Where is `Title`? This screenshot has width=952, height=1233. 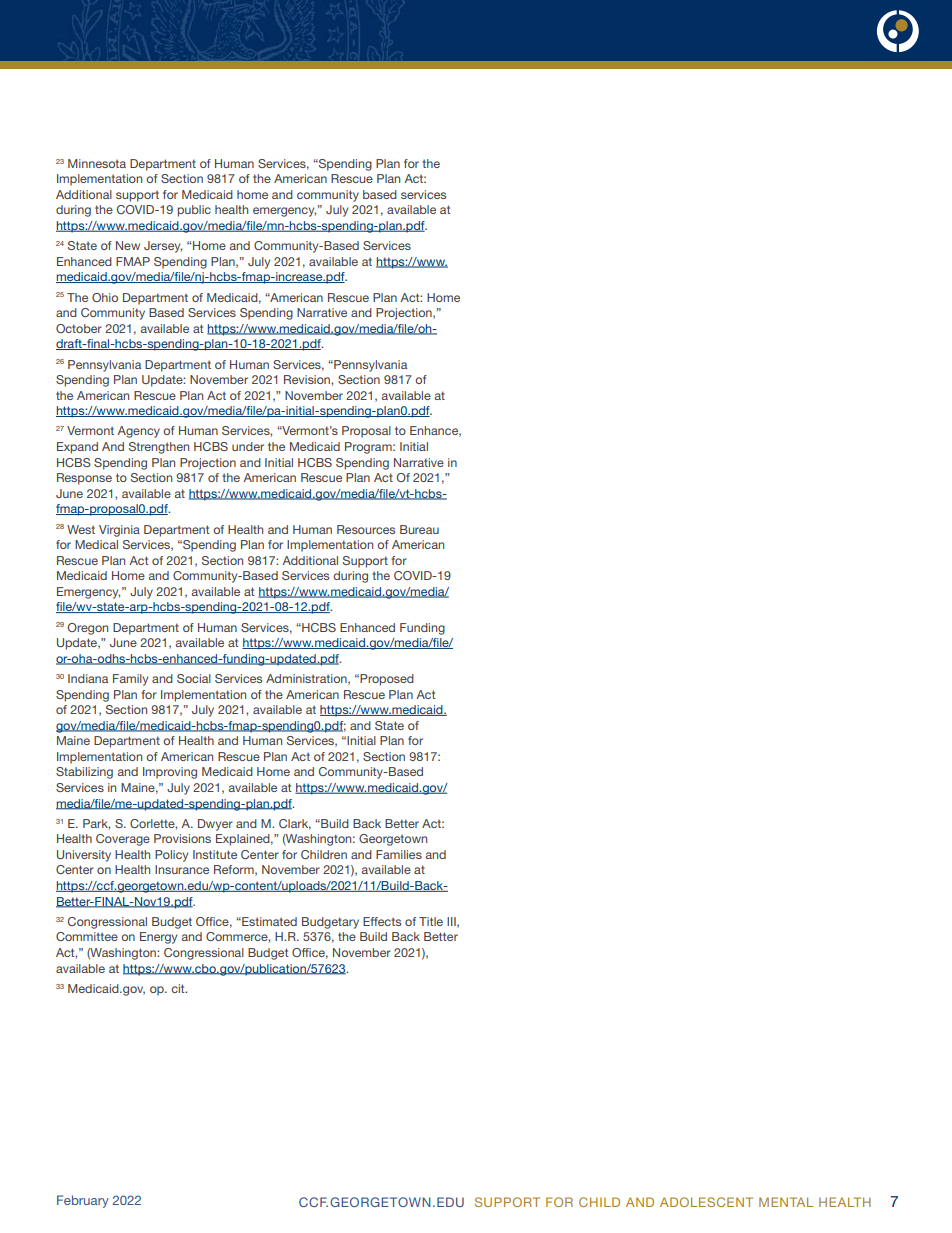 Title is located at coordinates (431, 921).
